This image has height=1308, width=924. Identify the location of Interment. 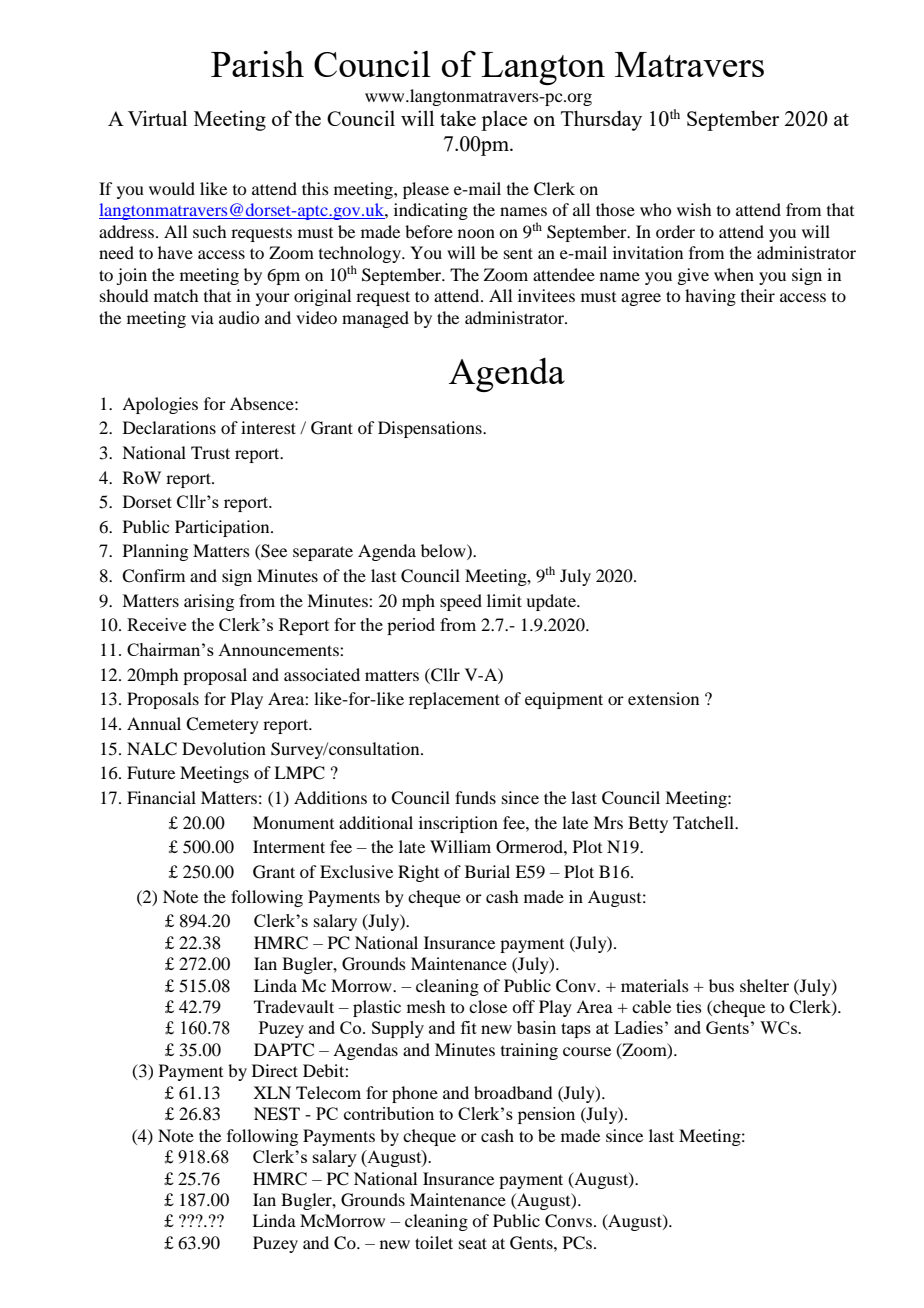
(289, 846).
